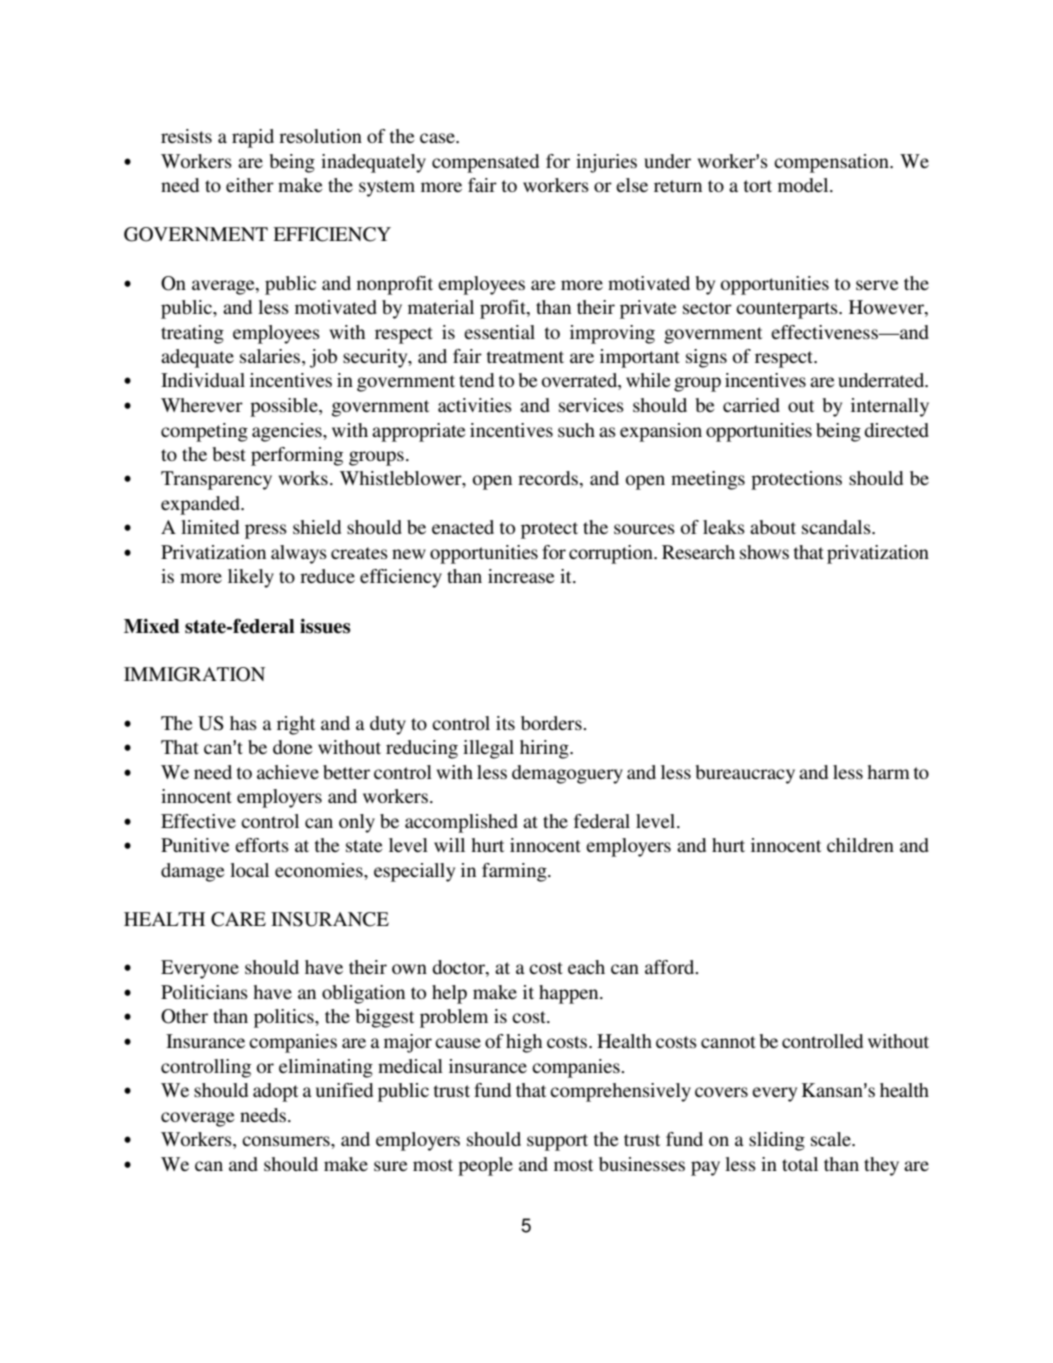 The height and width of the document is (1363, 1053). Describe the element at coordinates (764, 552) in the document. I see `shows` at that location.
